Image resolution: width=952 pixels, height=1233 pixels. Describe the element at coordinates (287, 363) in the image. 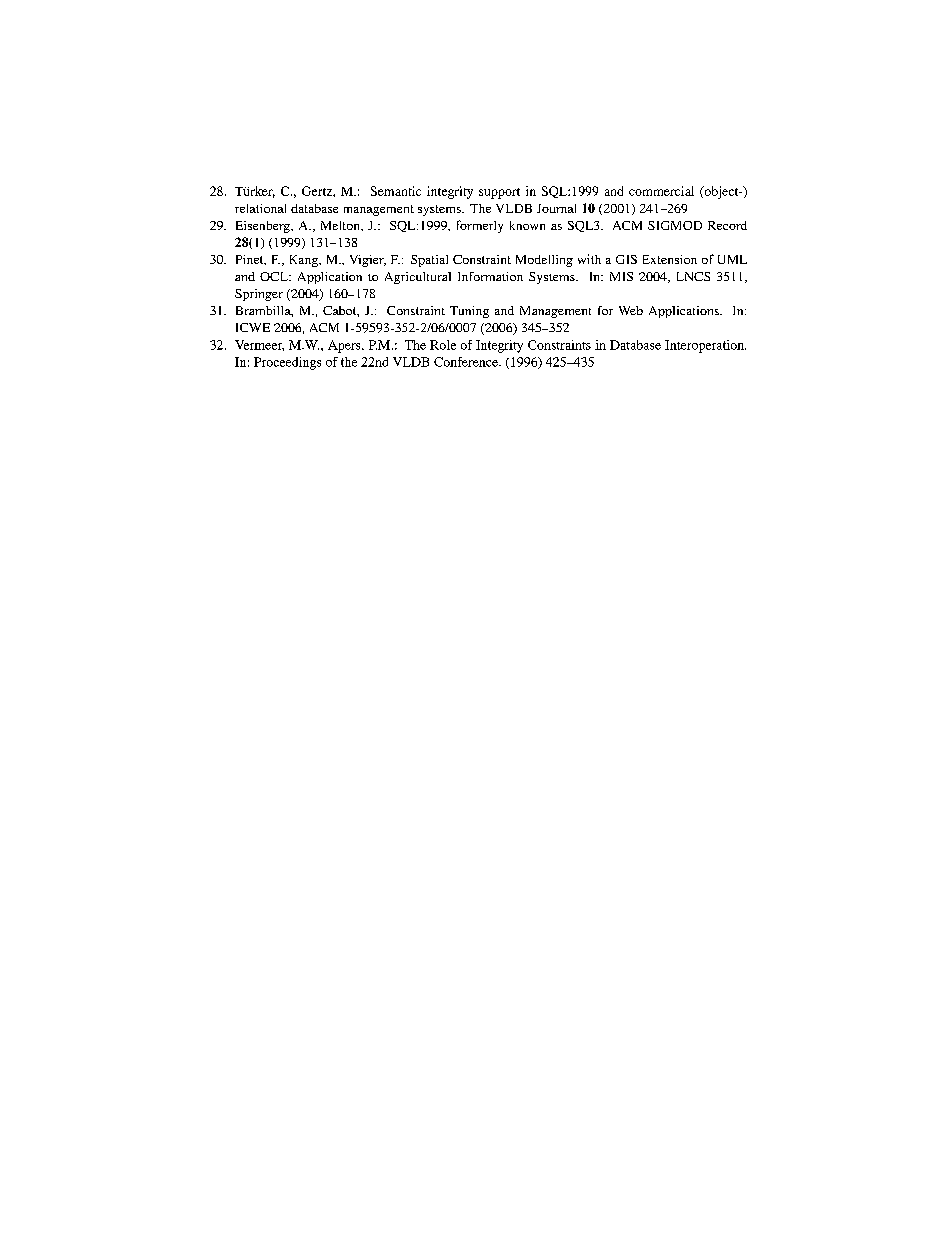

I see `Proceedings` at that location.
